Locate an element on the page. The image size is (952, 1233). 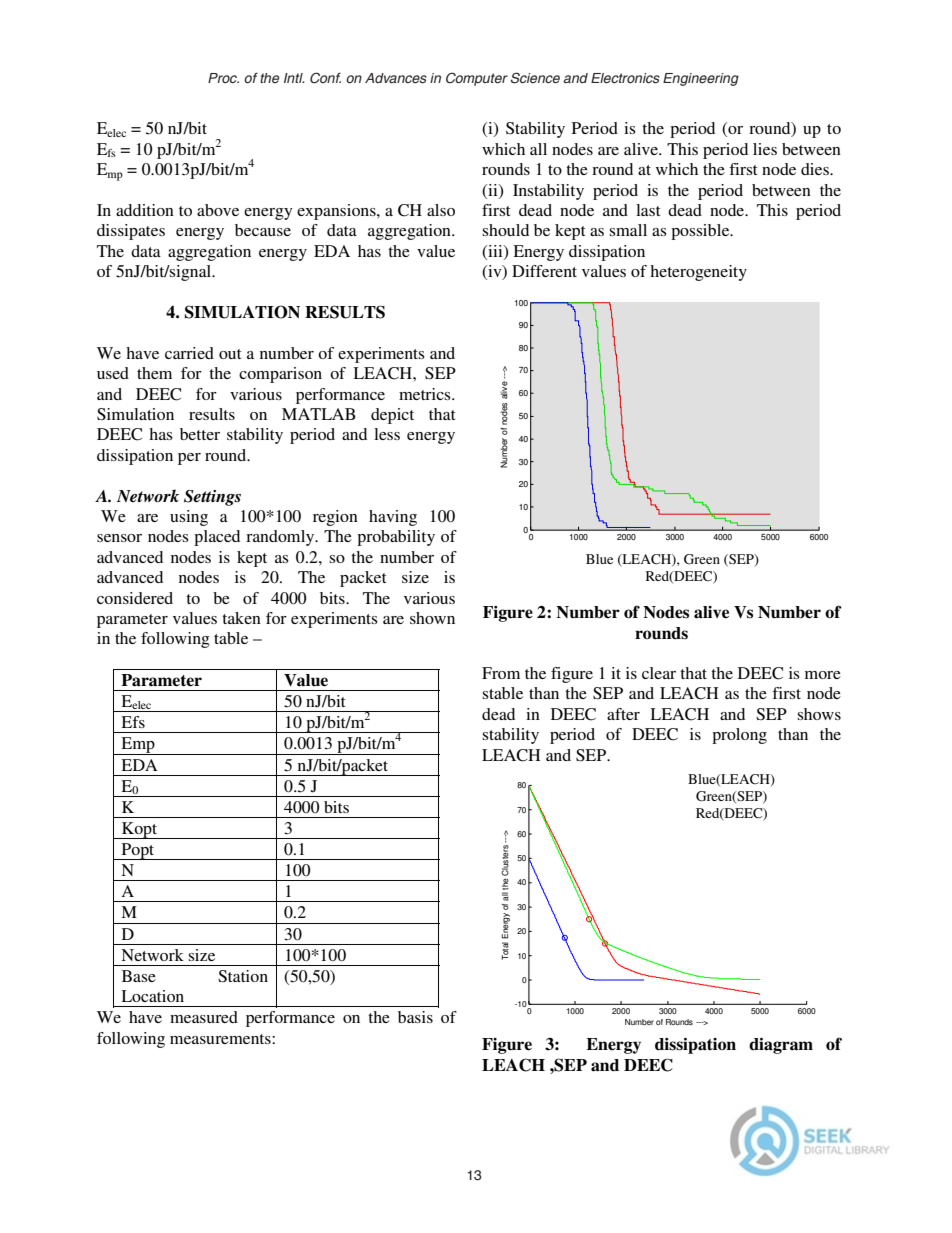
Proc is located at coordinates (223, 78).
